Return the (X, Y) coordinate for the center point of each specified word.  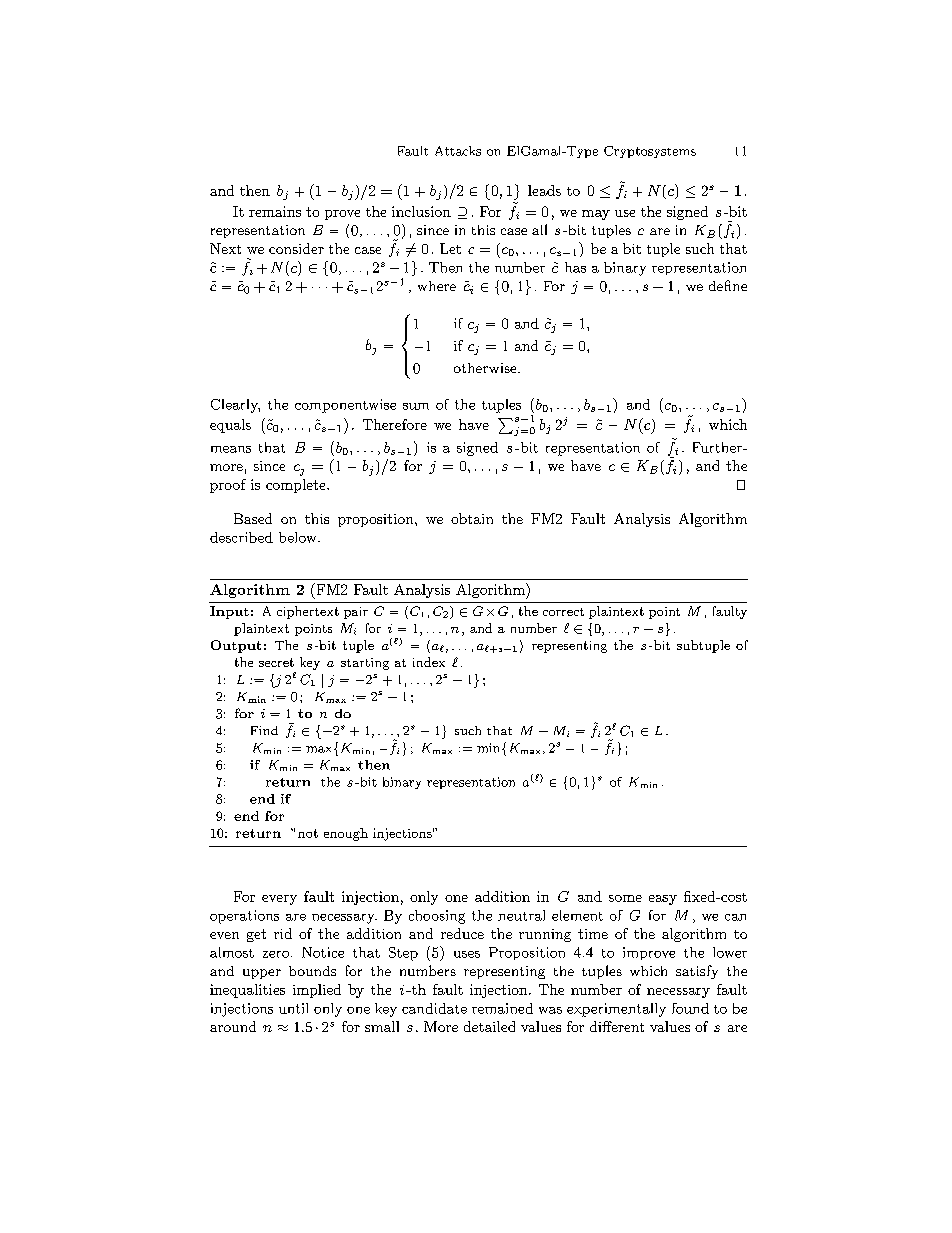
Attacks (458, 151)
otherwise (486, 368)
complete (297, 486)
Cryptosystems (650, 152)
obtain (472, 518)
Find (264, 730)
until (293, 1008)
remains (275, 211)
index (429, 662)
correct (563, 612)
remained (502, 1008)
